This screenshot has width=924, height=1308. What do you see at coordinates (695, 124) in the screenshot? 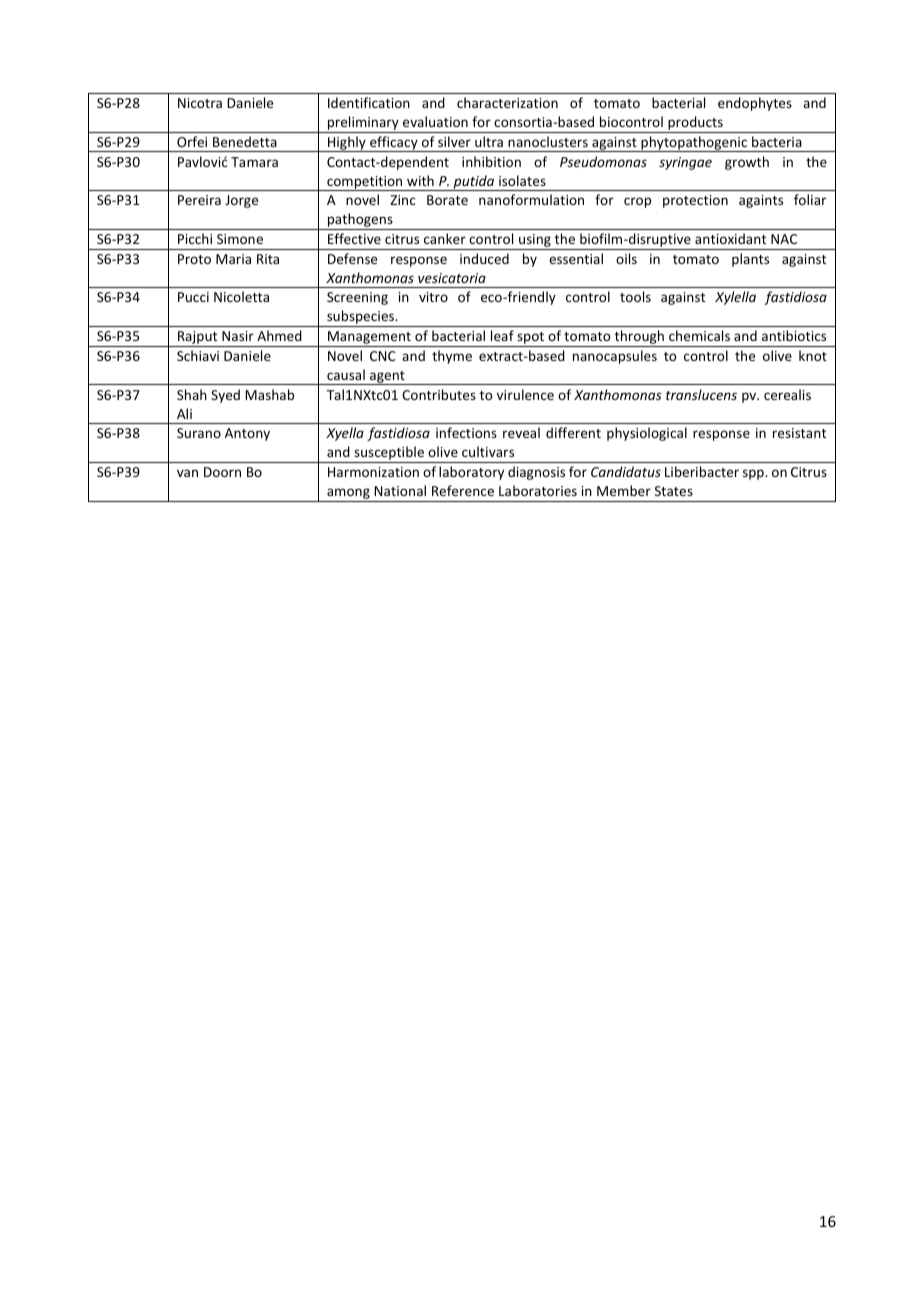
I see `products` at bounding box center [695, 124].
